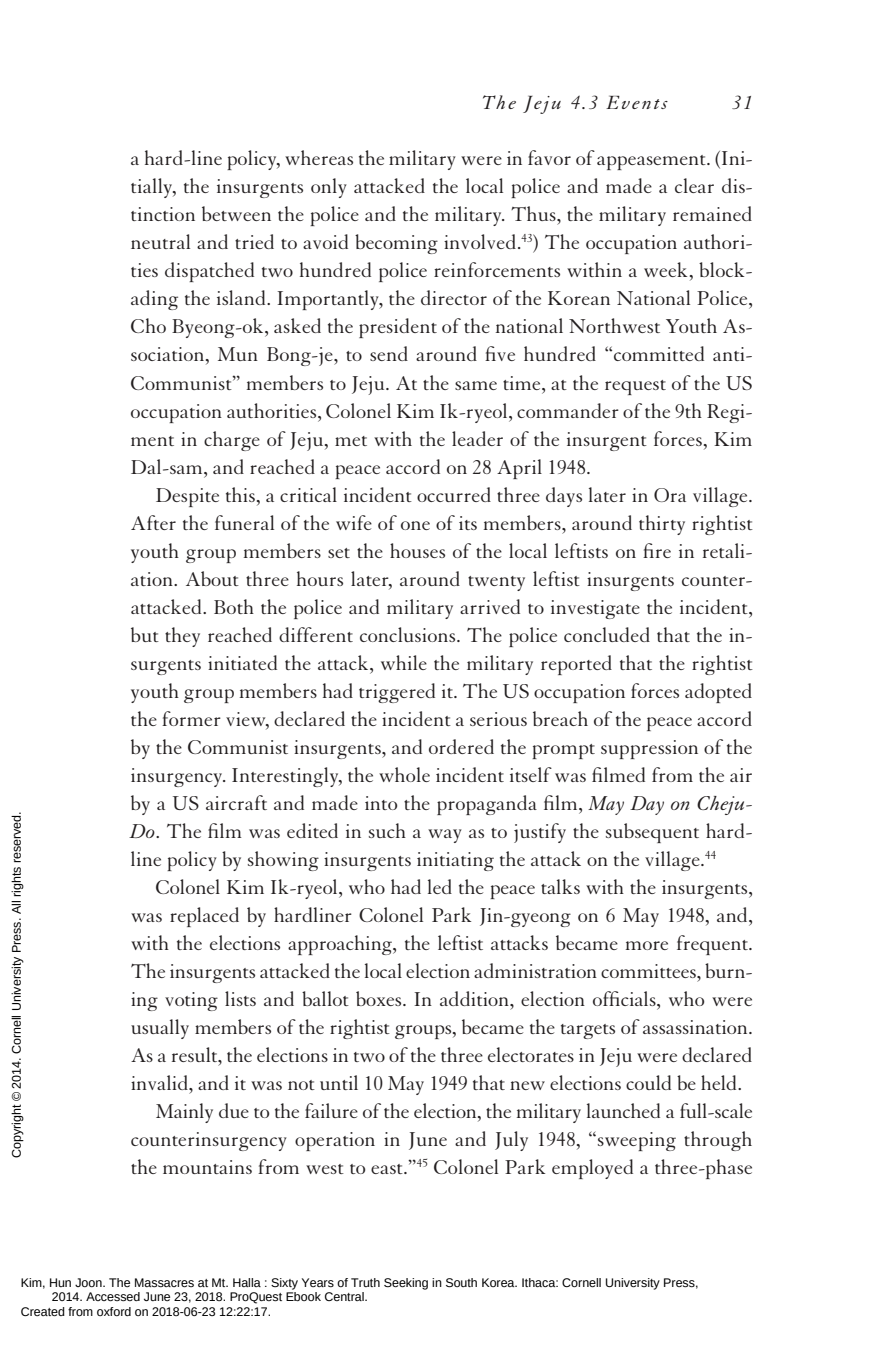 Image resolution: width=896 pixels, height=1345 pixels. Describe the element at coordinates (113, 1297) in the document. I see `Accessed` at that location.
